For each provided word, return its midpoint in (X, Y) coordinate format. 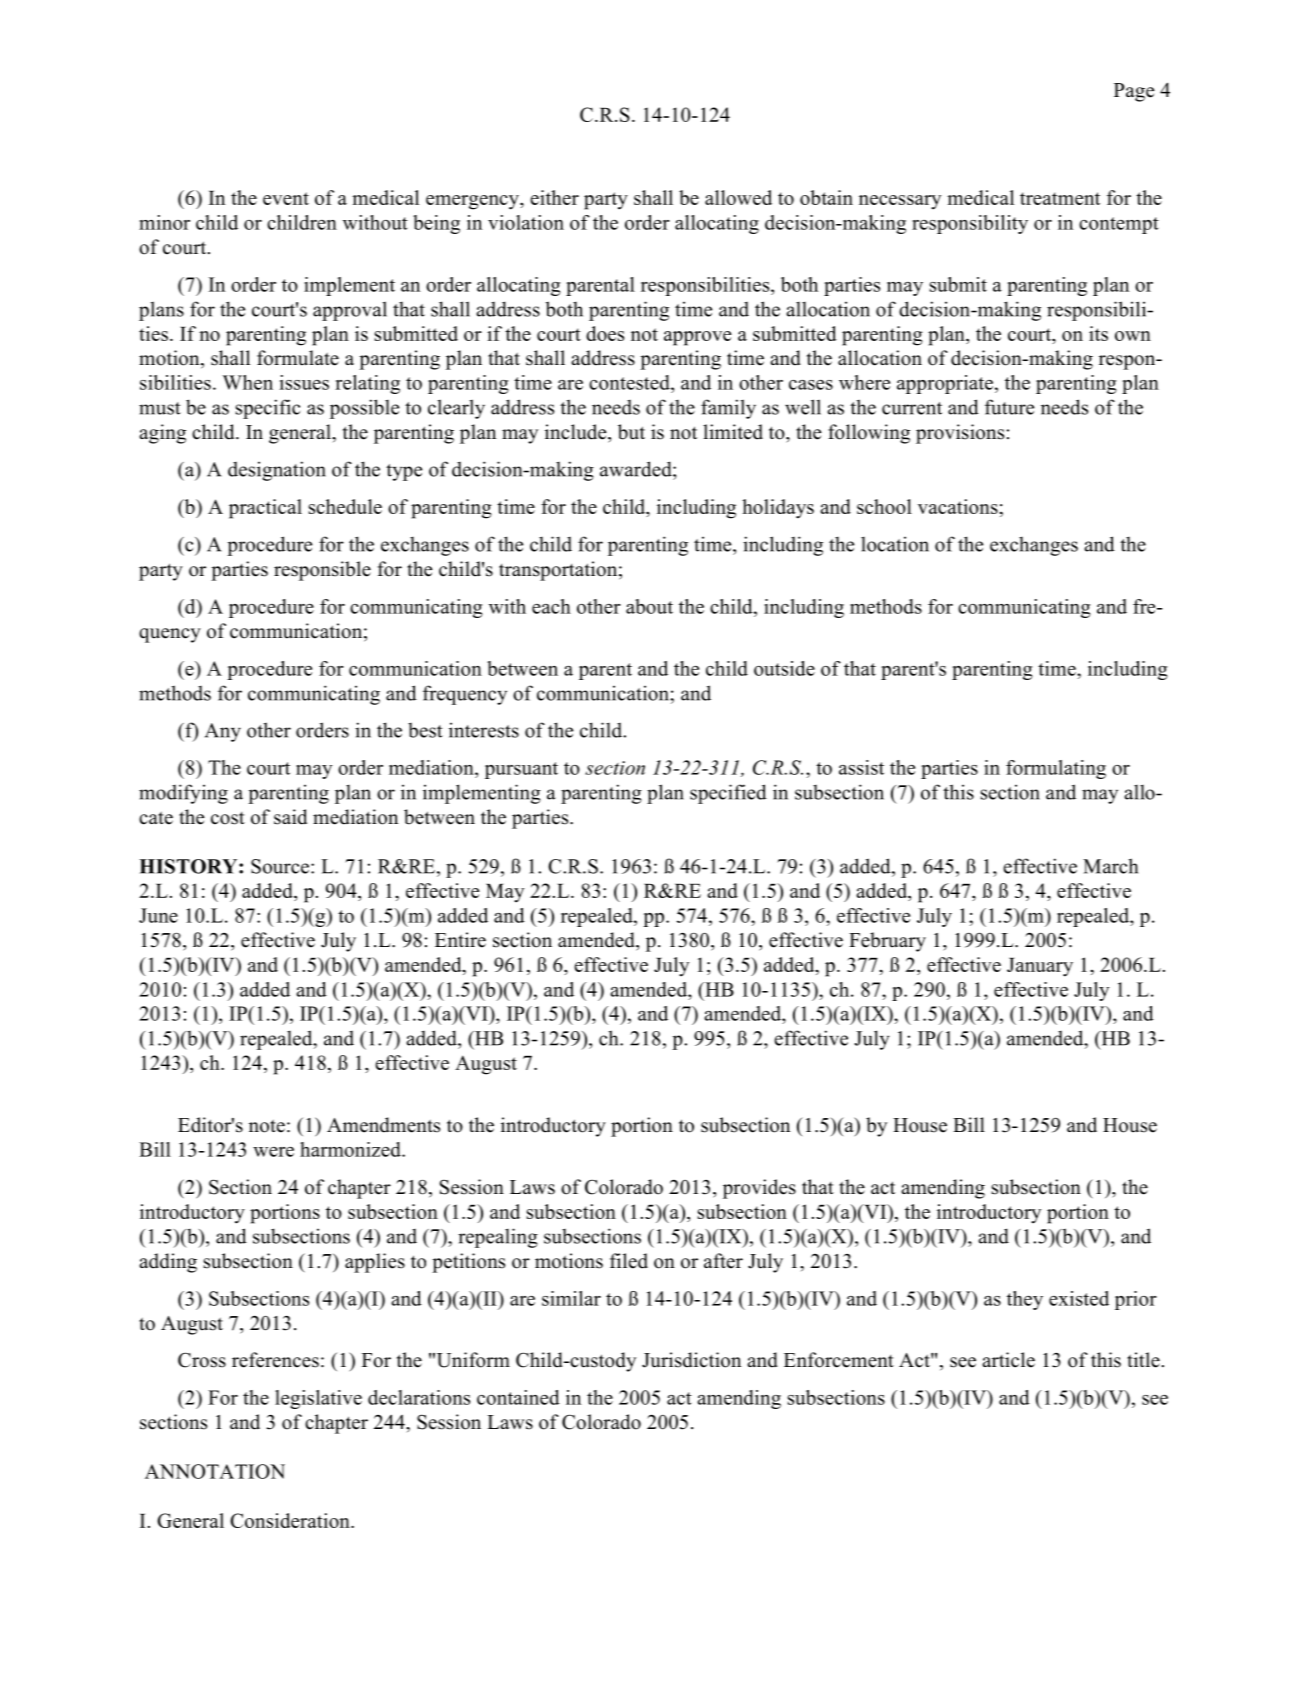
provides (759, 1189)
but (631, 432)
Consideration (291, 1520)
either (554, 197)
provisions (960, 434)
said (290, 817)
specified (728, 794)
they (1025, 1300)
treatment (1060, 198)
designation (277, 471)
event (286, 198)
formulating (1056, 769)
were (273, 1152)
